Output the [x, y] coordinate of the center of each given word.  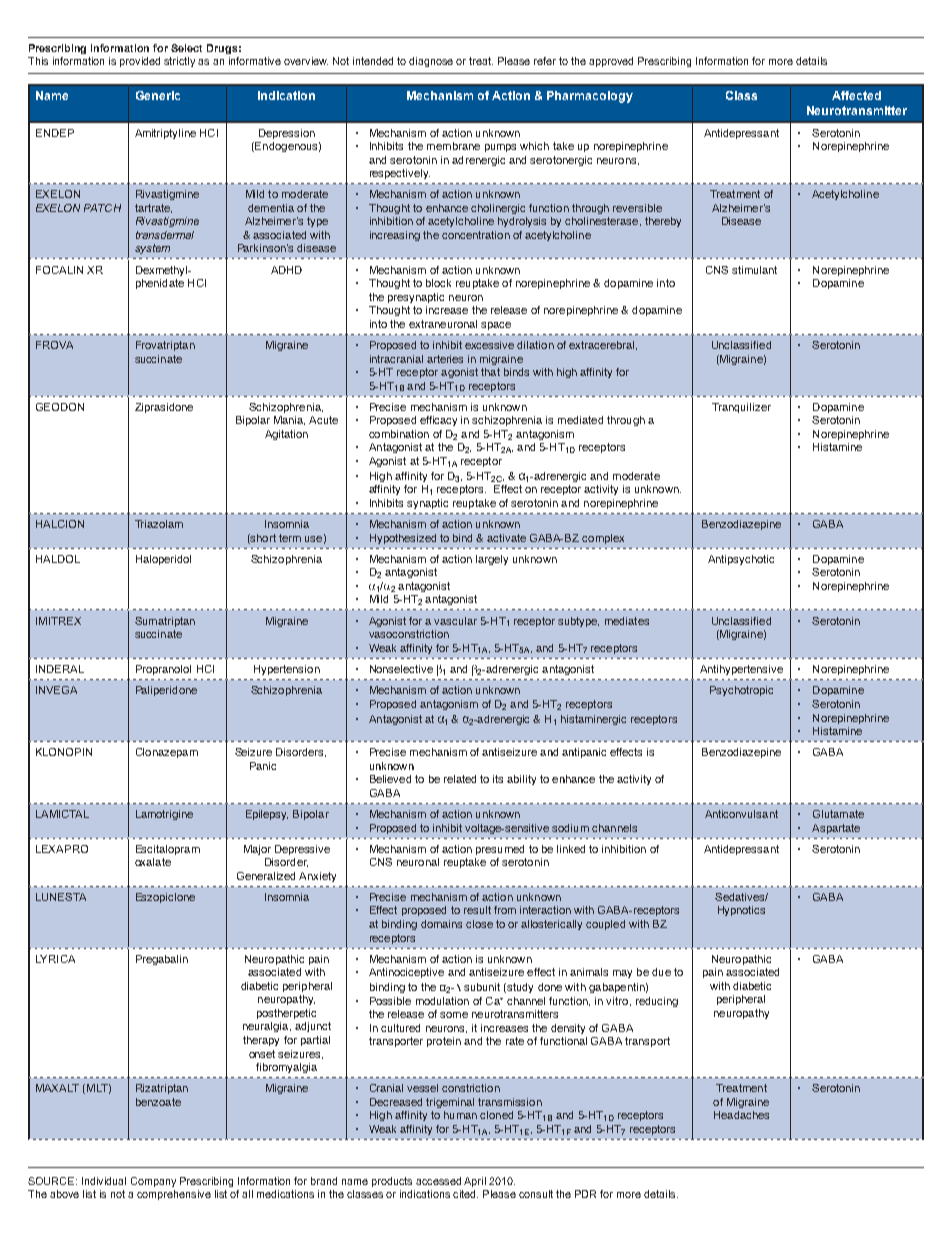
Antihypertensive [741, 670]
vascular [455, 621]
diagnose [431, 62]
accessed [438, 1181]
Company [153, 1182]
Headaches [741, 1115]
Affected [856, 95]
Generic [158, 95]
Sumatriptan [165, 622]
